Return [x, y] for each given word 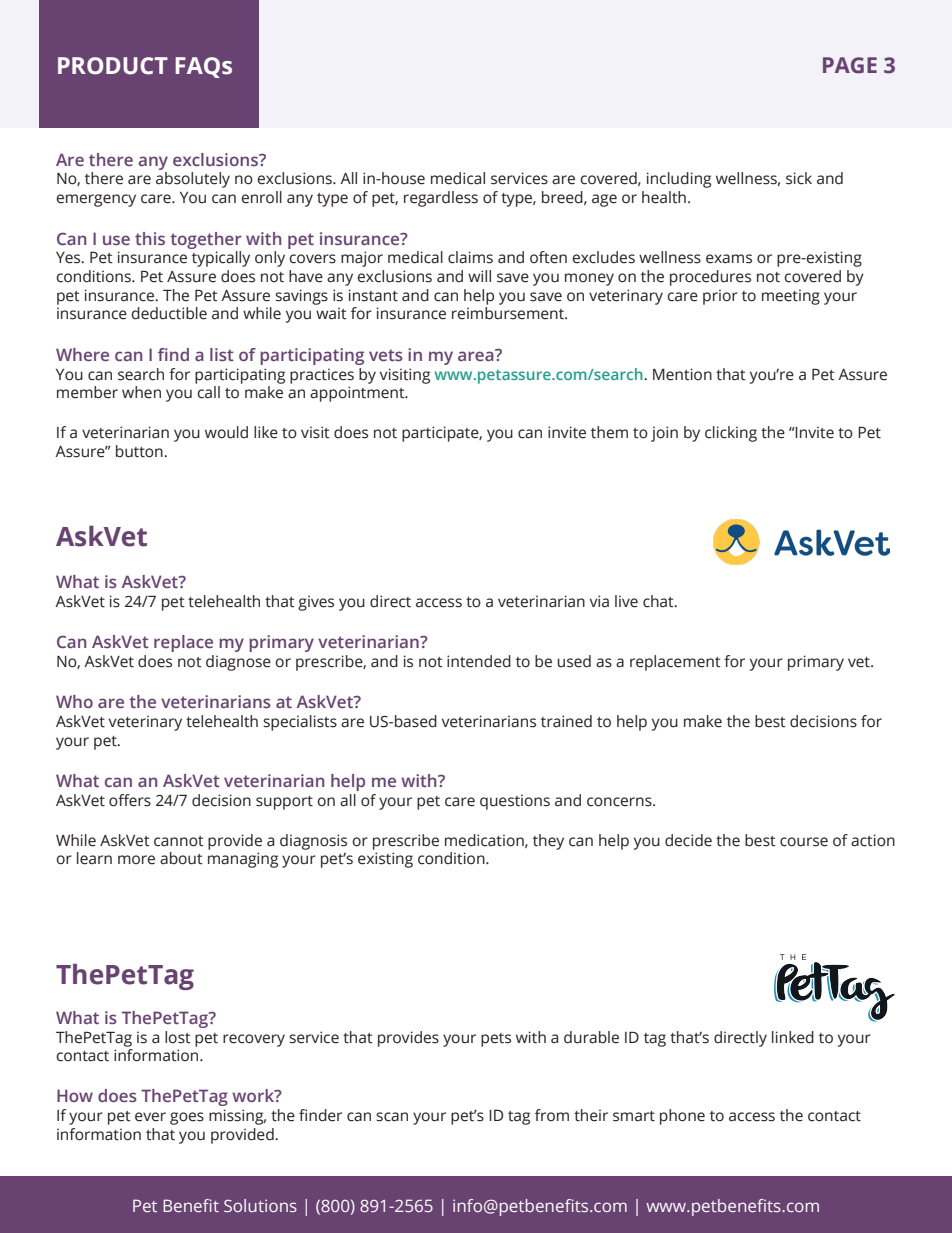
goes [187, 1118]
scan [392, 1117]
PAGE [850, 65]
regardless [441, 199]
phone [682, 1117]
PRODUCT [113, 66]
